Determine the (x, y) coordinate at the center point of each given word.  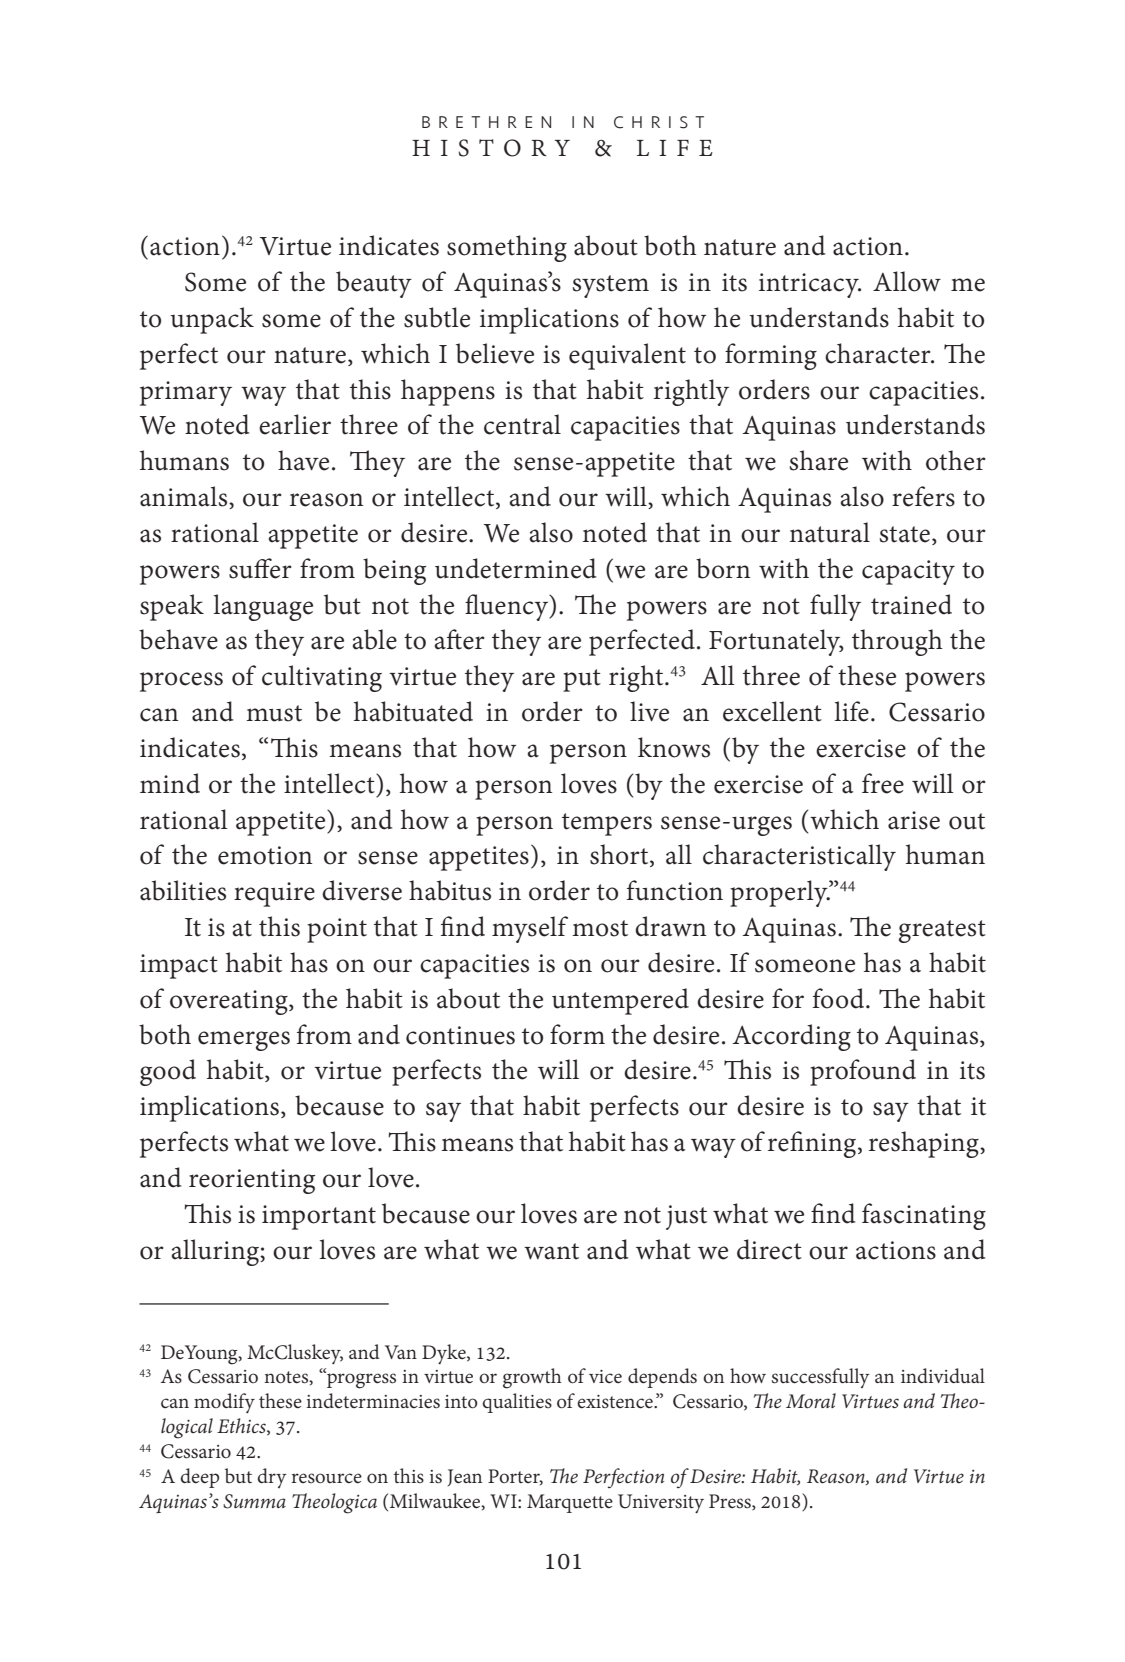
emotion (265, 855)
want (551, 1251)
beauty (374, 284)
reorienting (252, 1181)
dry (272, 1478)
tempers (607, 824)
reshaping (925, 1144)
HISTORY (491, 148)
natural (830, 532)
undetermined (515, 568)
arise (914, 820)
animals (185, 497)
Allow (907, 281)
